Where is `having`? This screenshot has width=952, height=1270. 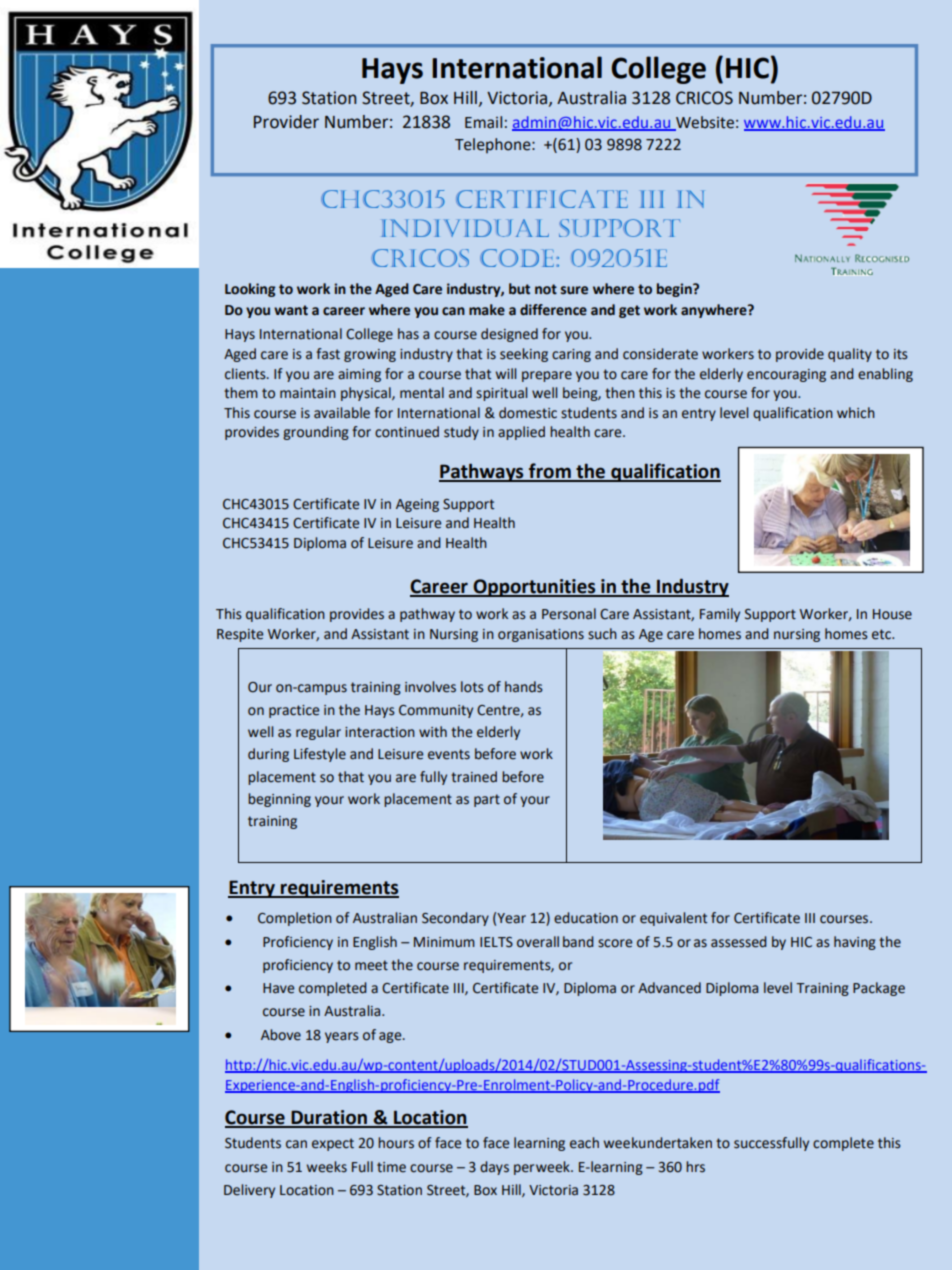 having is located at coordinates (855, 943).
